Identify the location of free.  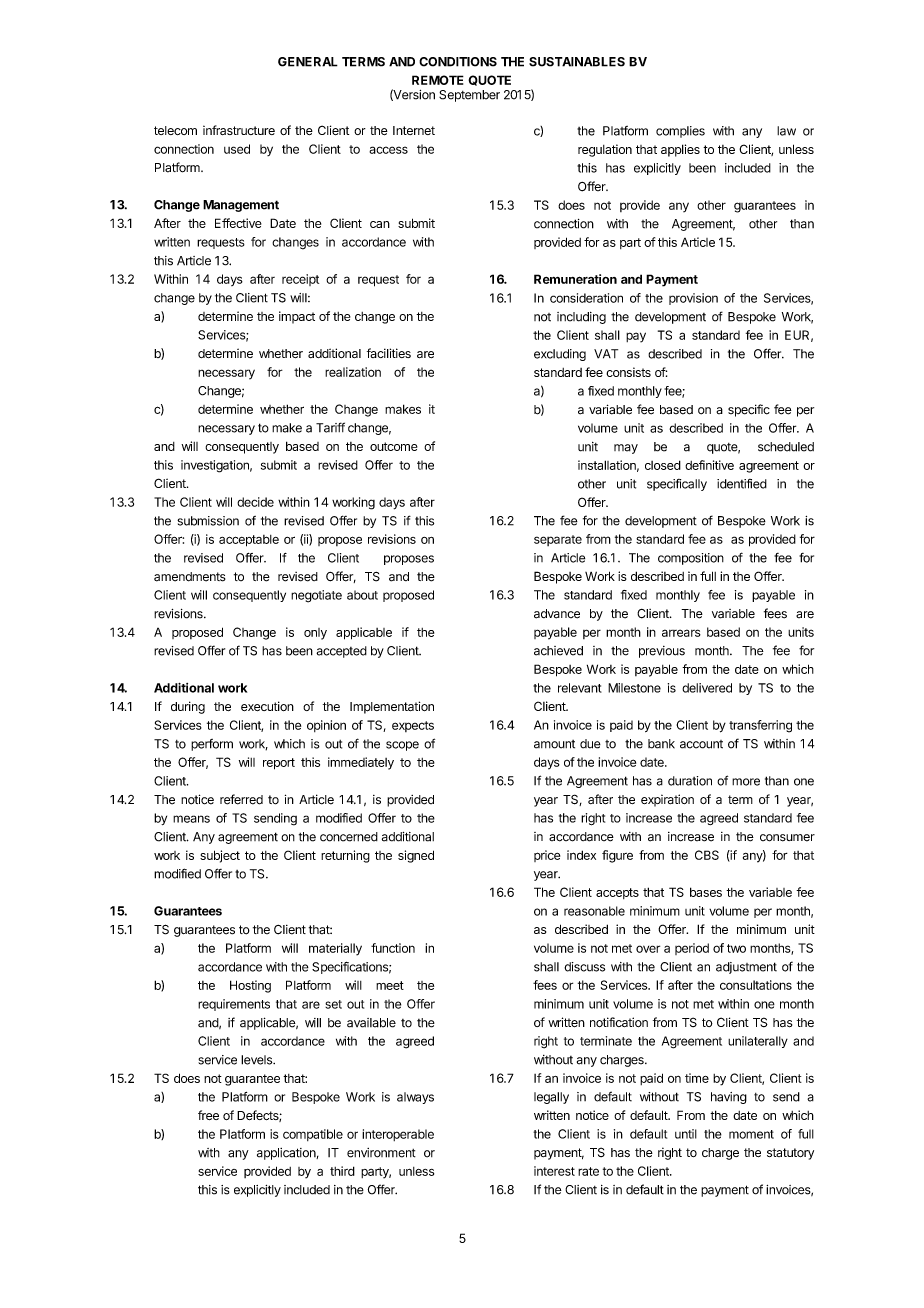
(208, 1115).
